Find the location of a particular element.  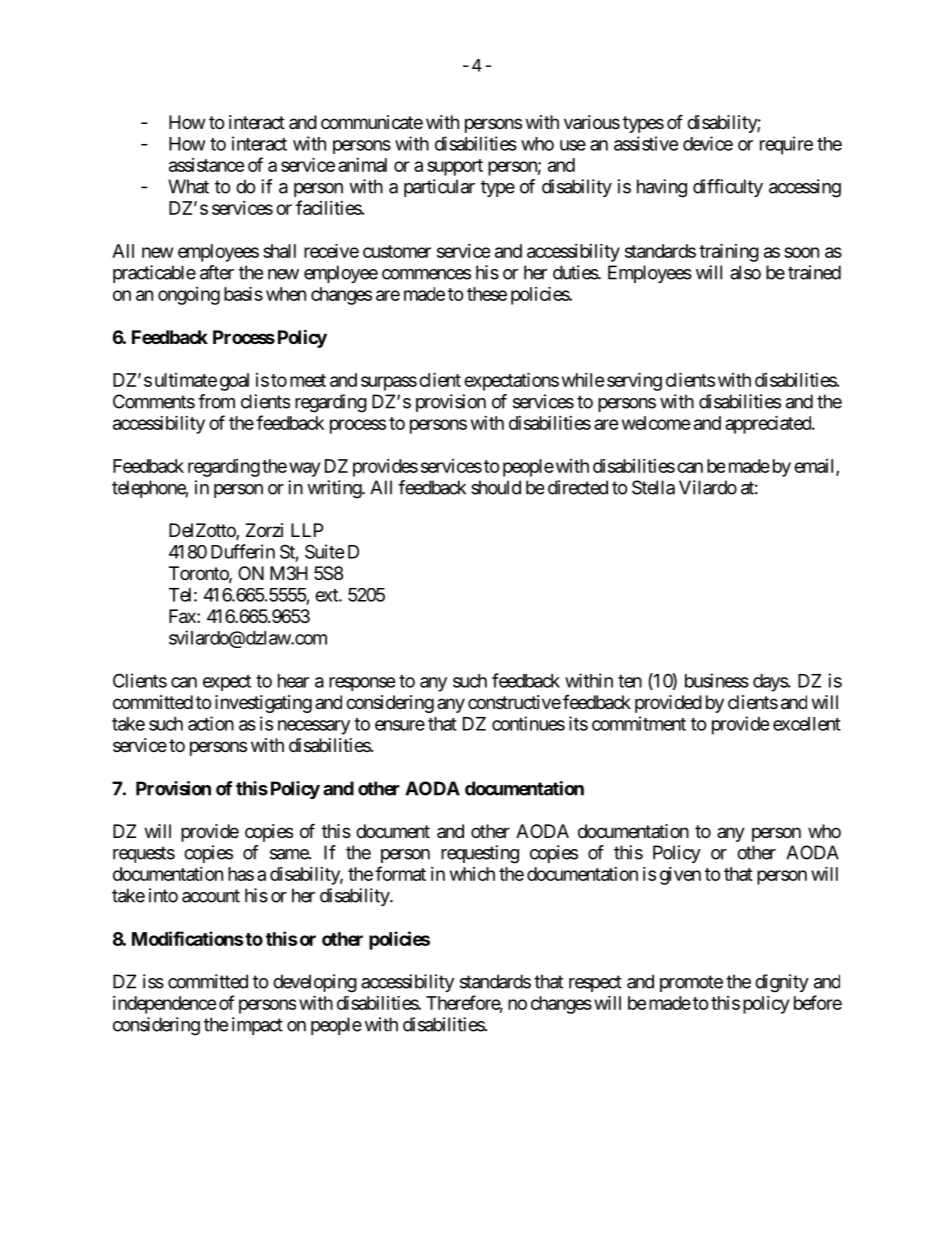

difficulty is located at coordinates (728, 188).
